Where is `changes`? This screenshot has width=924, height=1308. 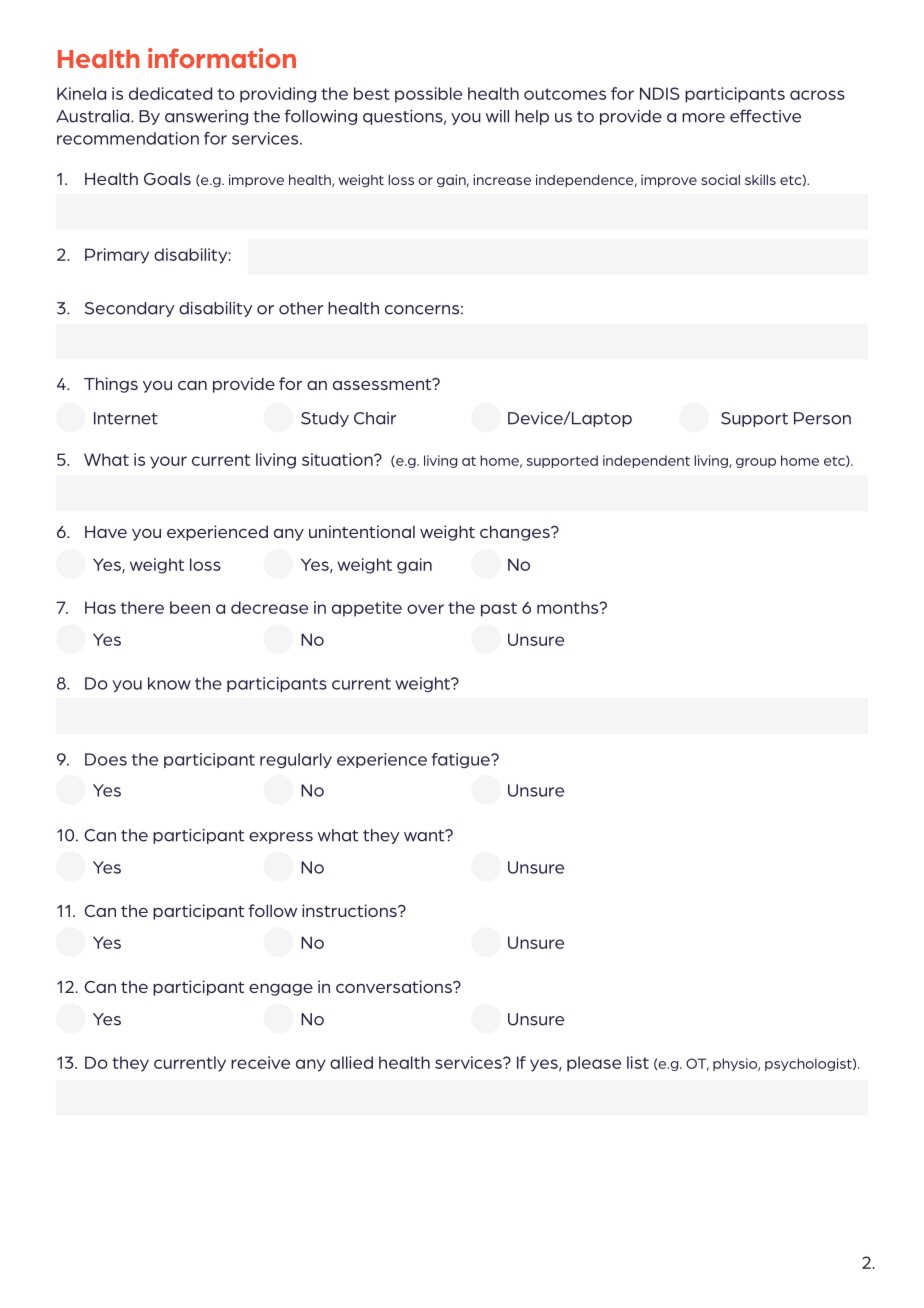 changes is located at coordinates (516, 533).
